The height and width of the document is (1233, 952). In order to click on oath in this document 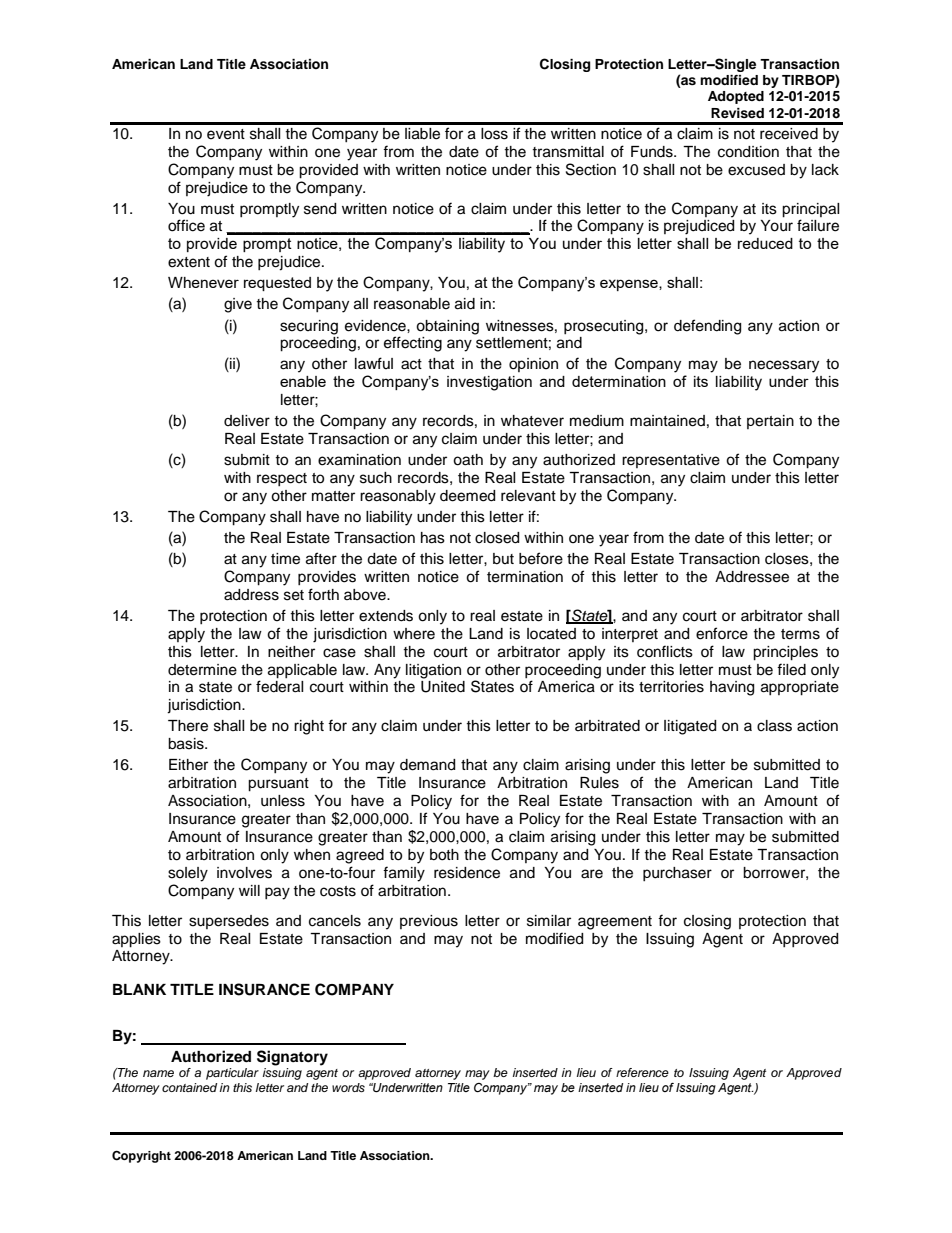, I will do `click(468, 460)`.
